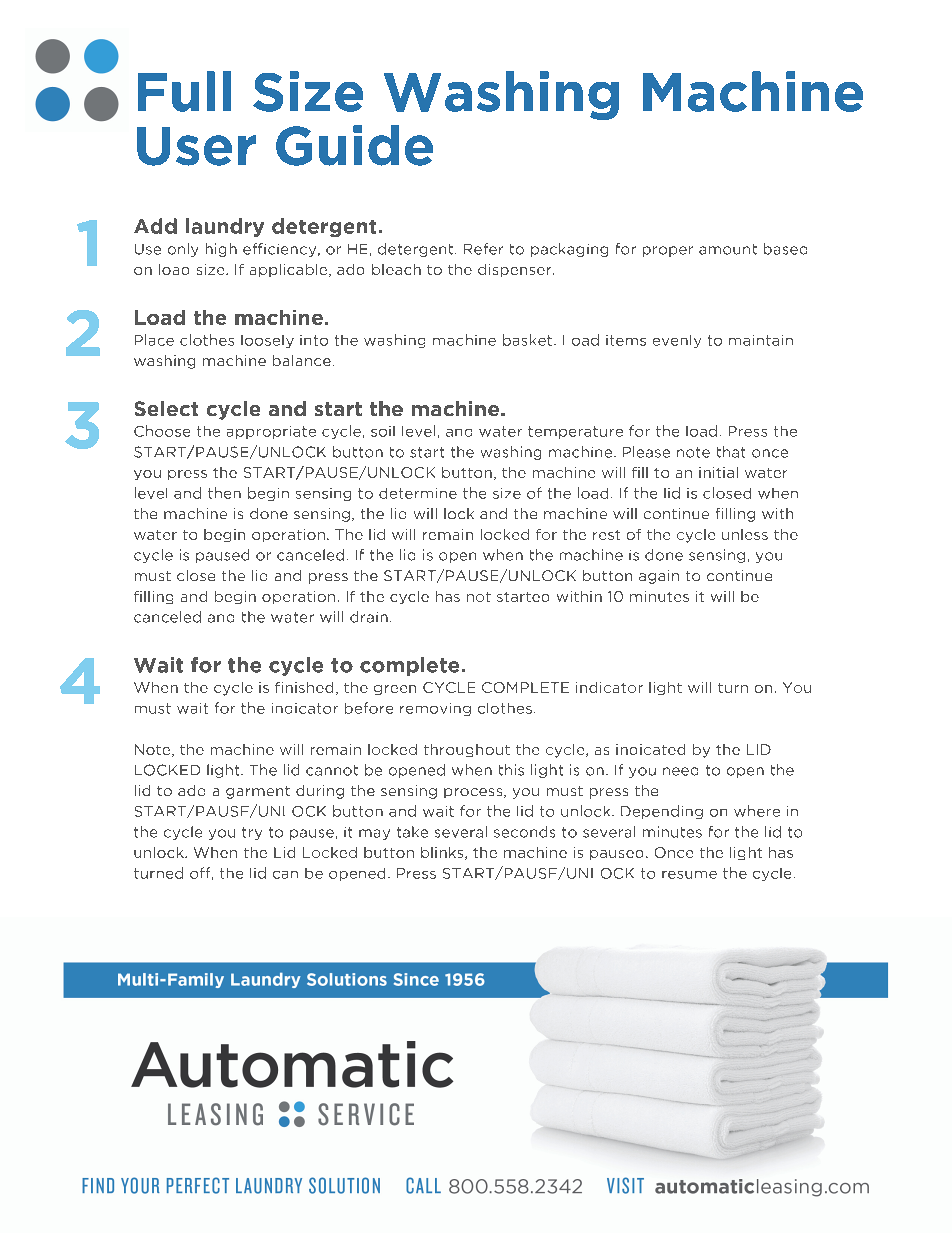 This screenshot has height=1233, width=952. What do you see at coordinates (728, 249) in the screenshot?
I see `amount` at bounding box center [728, 249].
